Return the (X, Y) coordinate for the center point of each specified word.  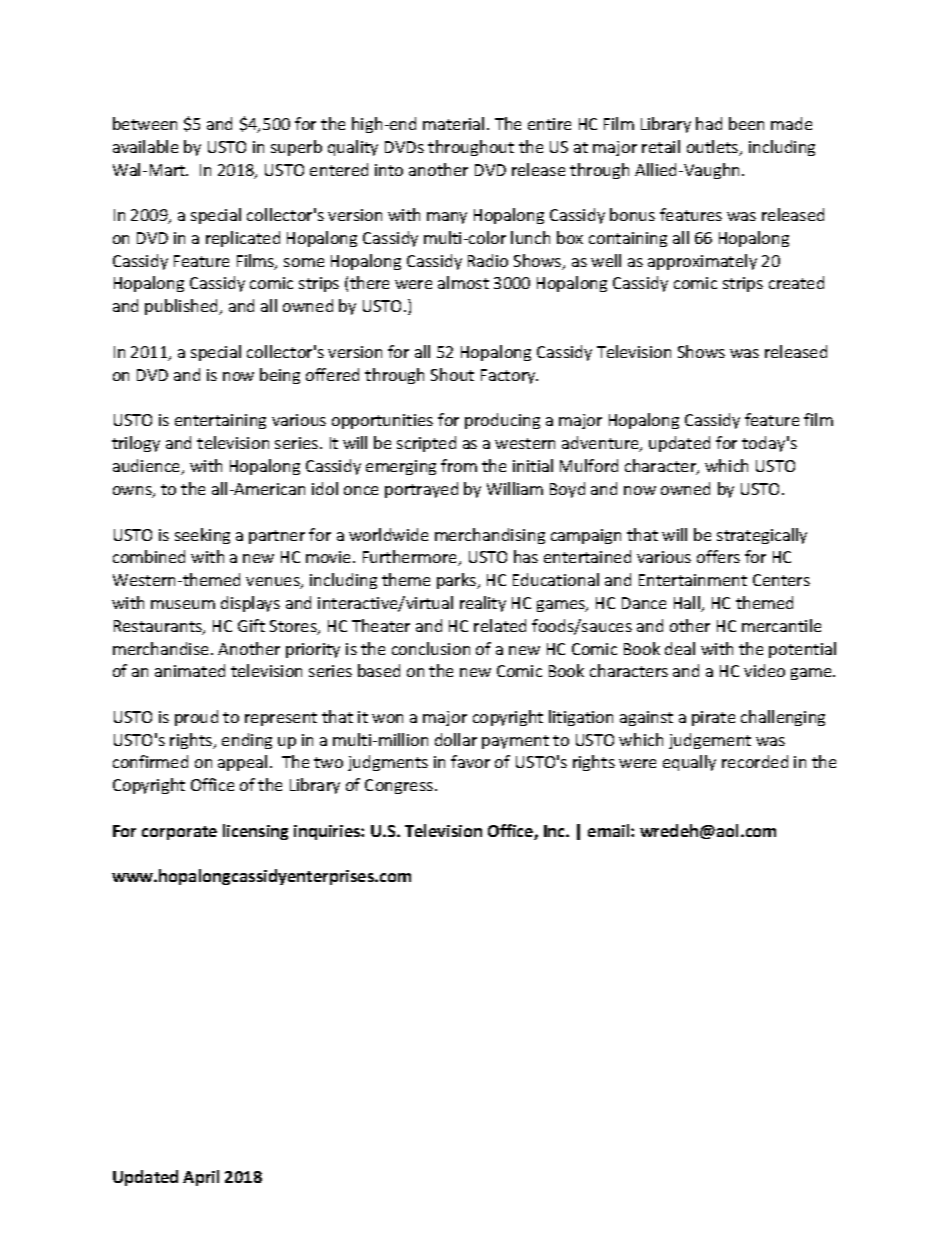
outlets (714, 148)
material (453, 123)
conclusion (431, 648)
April (201, 1178)
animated (190, 670)
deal (680, 648)
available (145, 146)
